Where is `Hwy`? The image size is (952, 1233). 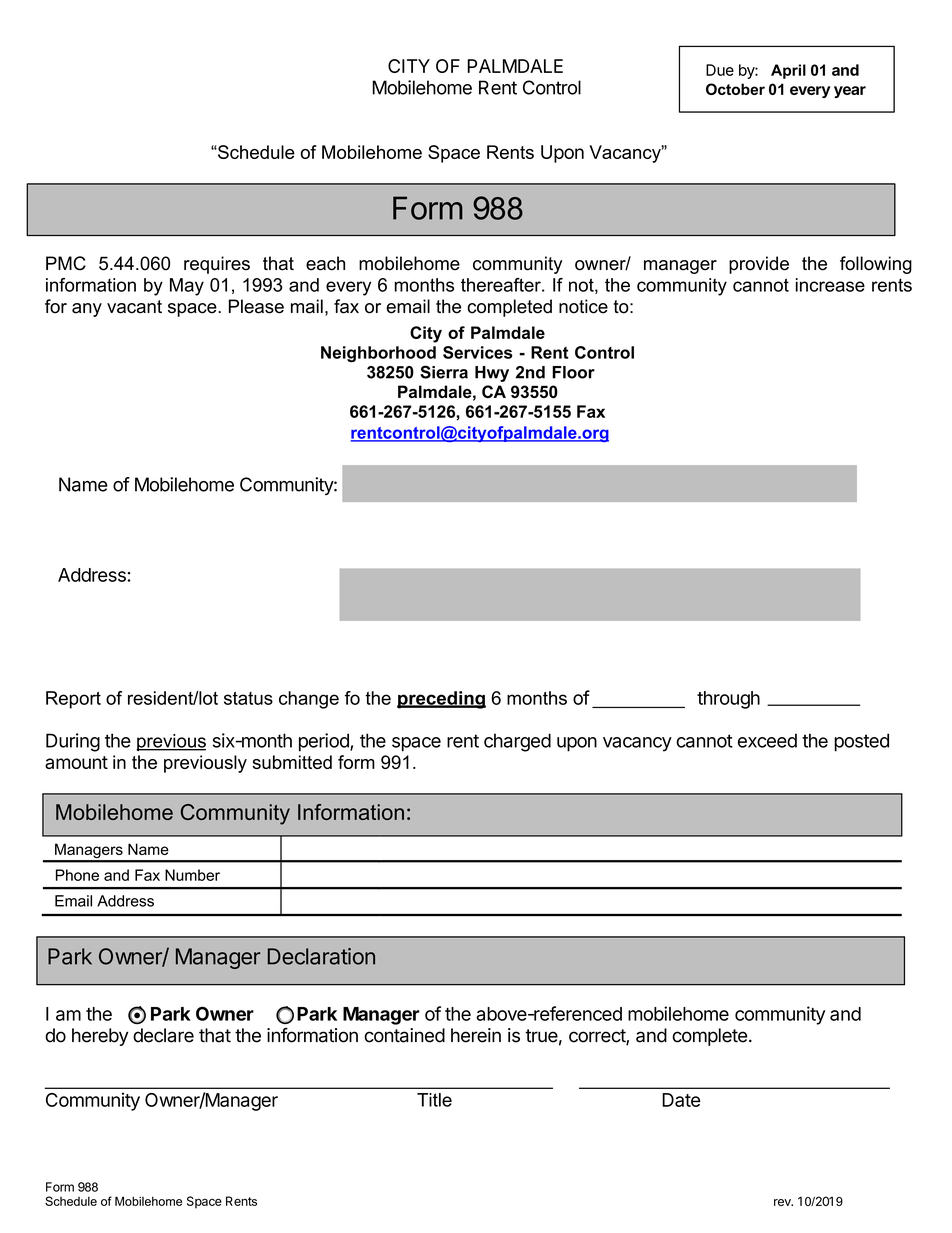
Hwy is located at coordinates (492, 374).
